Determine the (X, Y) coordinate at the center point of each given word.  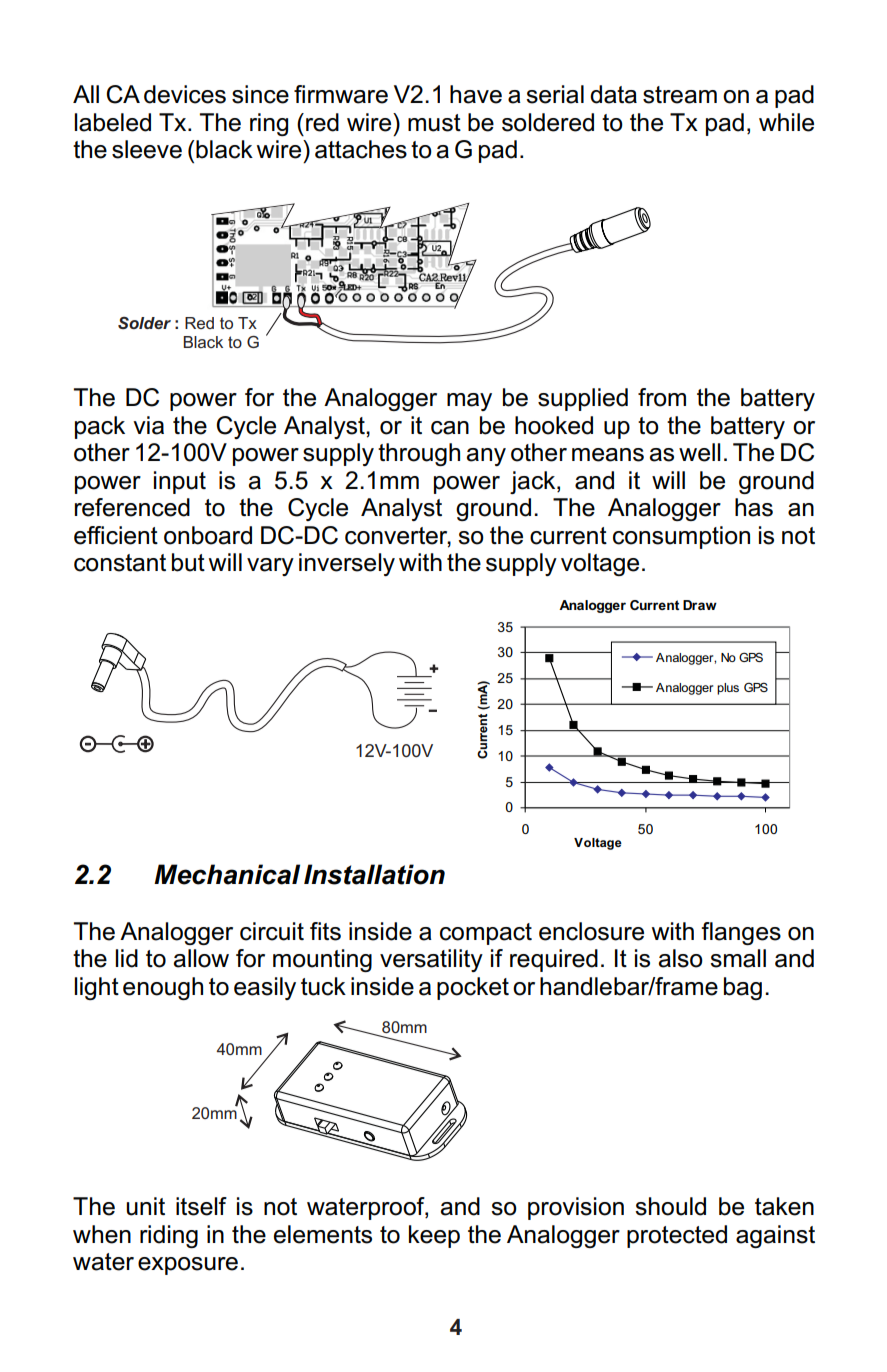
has (754, 507)
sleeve (147, 149)
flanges (741, 933)
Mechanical (227, 874)
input (180, 482)
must (434, 123)
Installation (374, 874)
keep (434, 1236)
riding (169, 1236)
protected (677, 1236)
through (419, 454)
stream (680, 95)
